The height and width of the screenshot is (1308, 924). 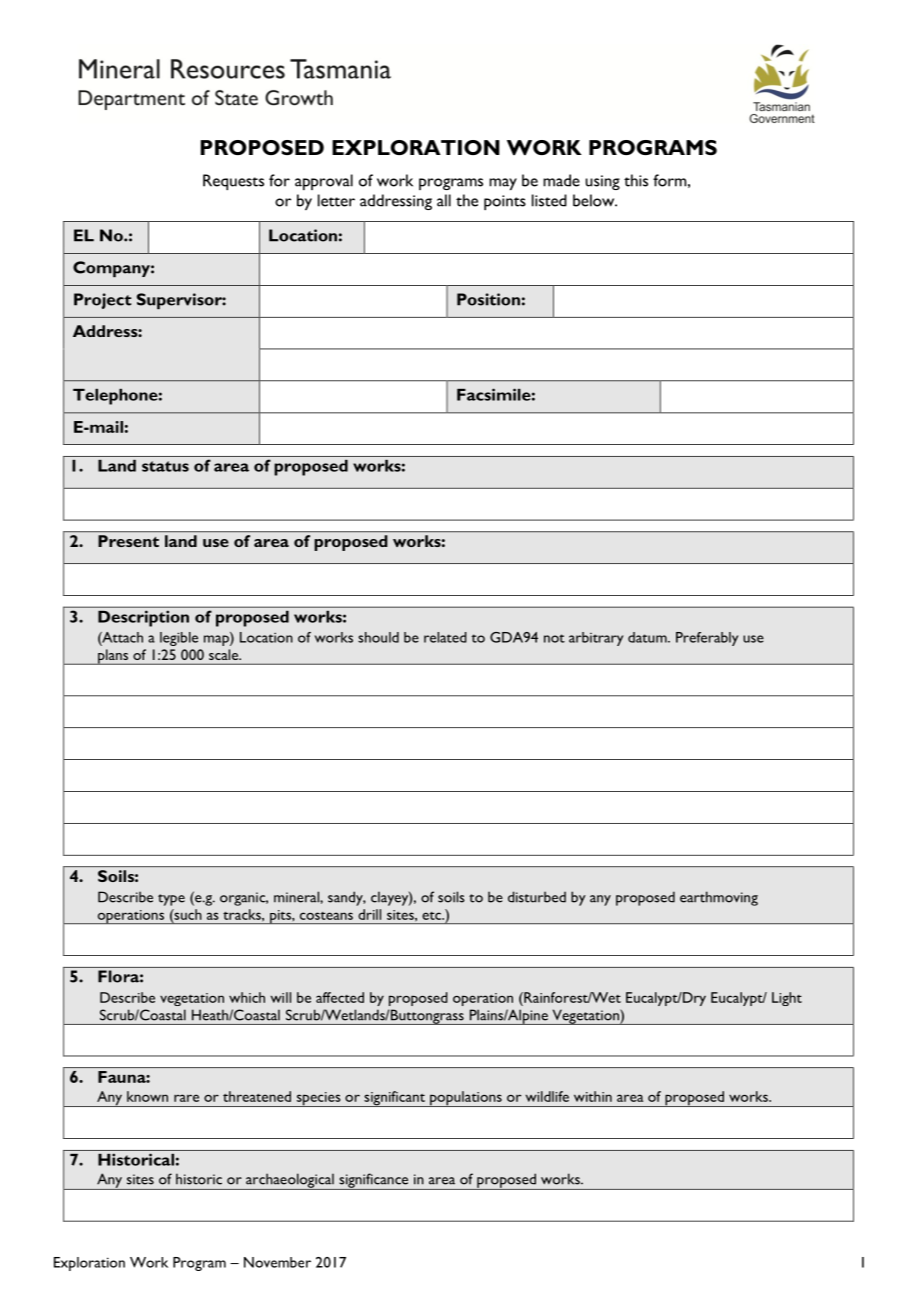 What do you see at coordinates (445, 637) in the screenshot?
I see `related` at bounding box center [445, 637].
